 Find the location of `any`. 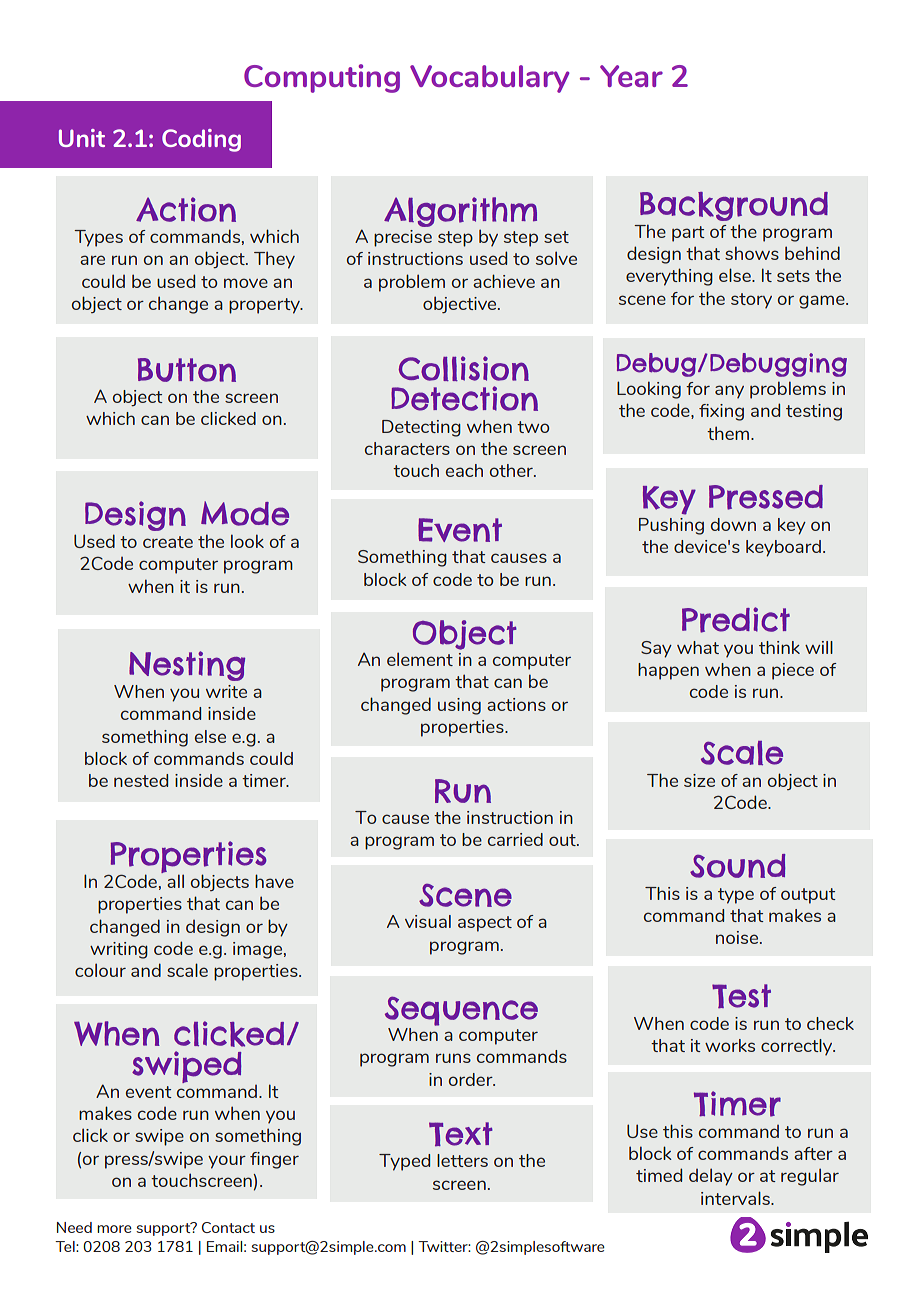

any is located at coordinates (729, 392).
